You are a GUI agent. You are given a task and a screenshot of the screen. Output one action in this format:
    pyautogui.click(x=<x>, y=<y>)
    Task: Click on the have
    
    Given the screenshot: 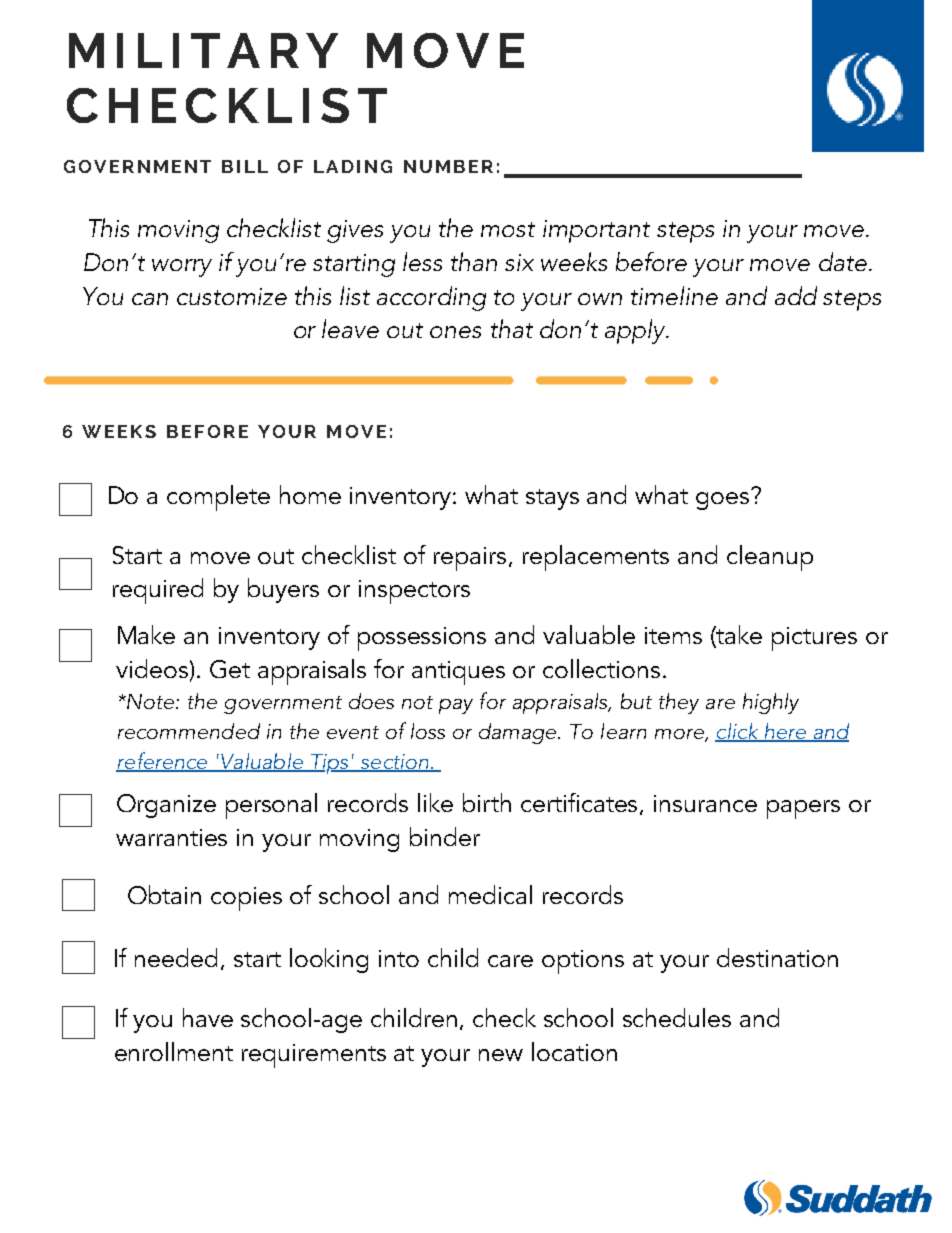 What is the action you would take?
    pyautogui.click(x=208, y=1017)
